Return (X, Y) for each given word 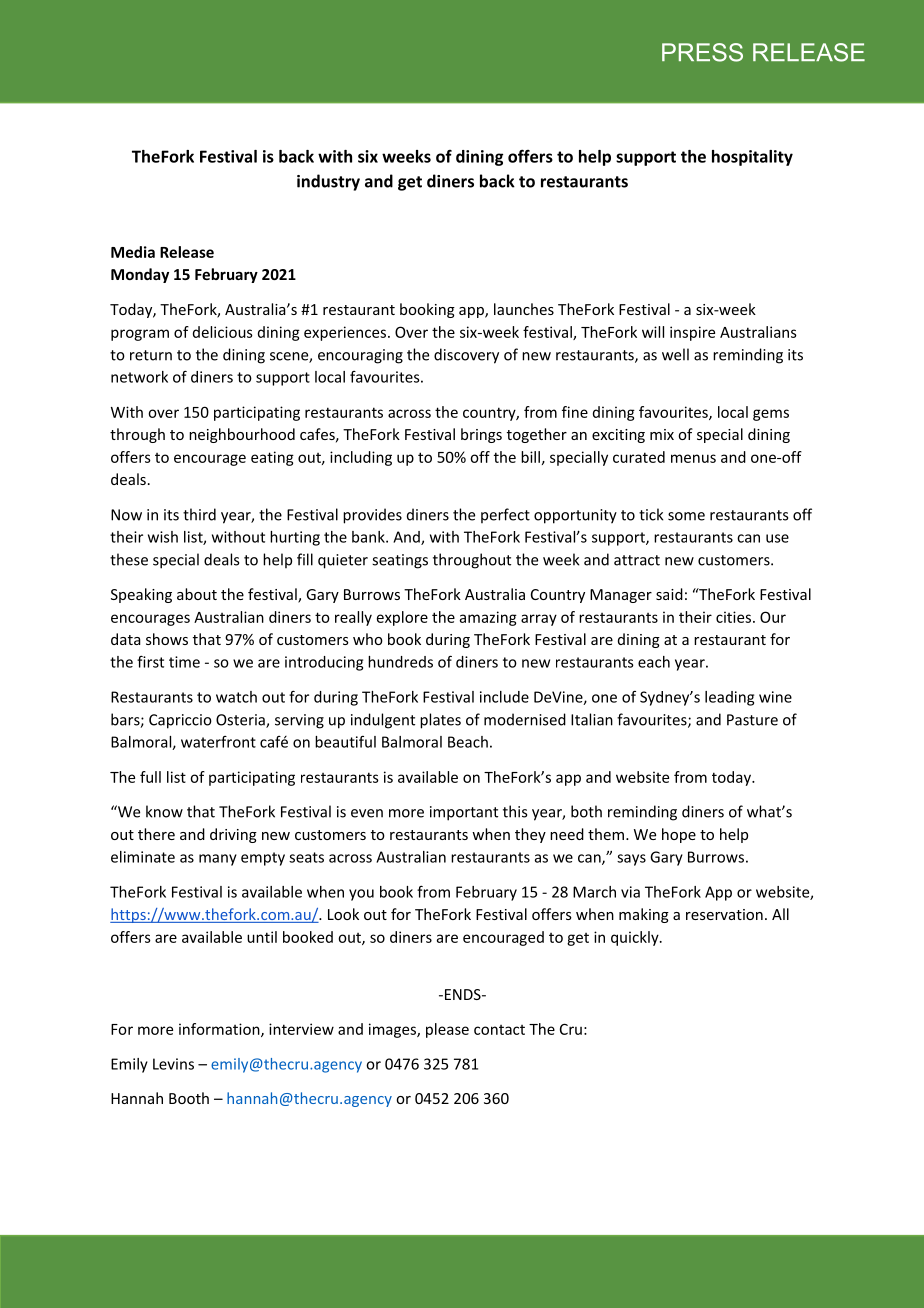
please (447, 1030)
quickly (636, 938)
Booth (189, 1098)
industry (328, 182)
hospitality (752, 158)
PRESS (702, 52)
